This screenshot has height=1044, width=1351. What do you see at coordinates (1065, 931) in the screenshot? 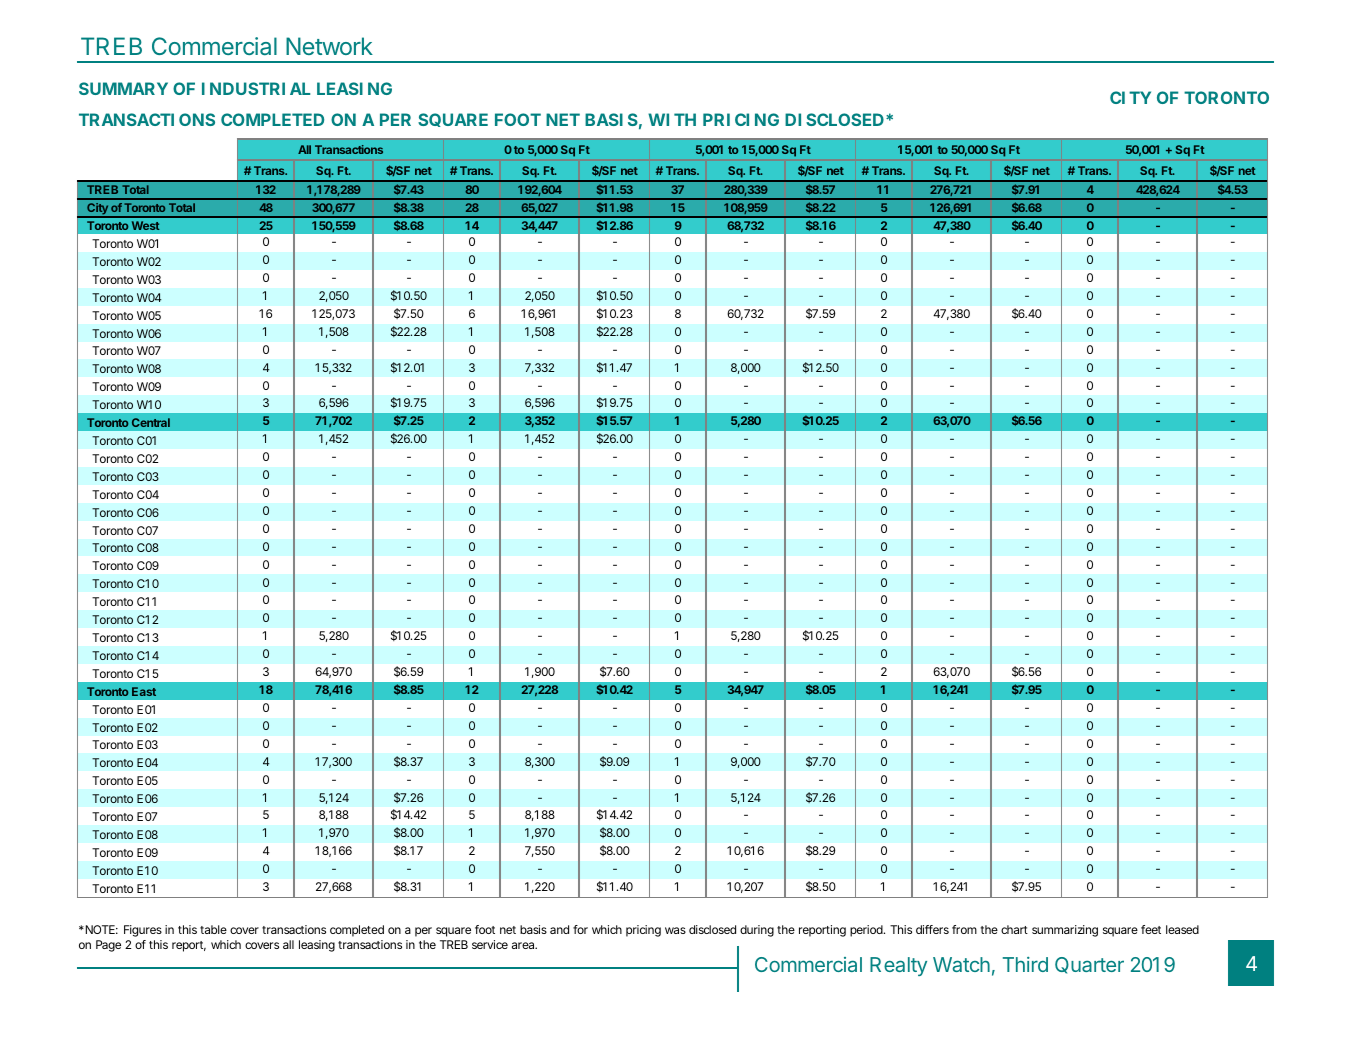
I see `summarizing` at bounding box center [1065, 931].
